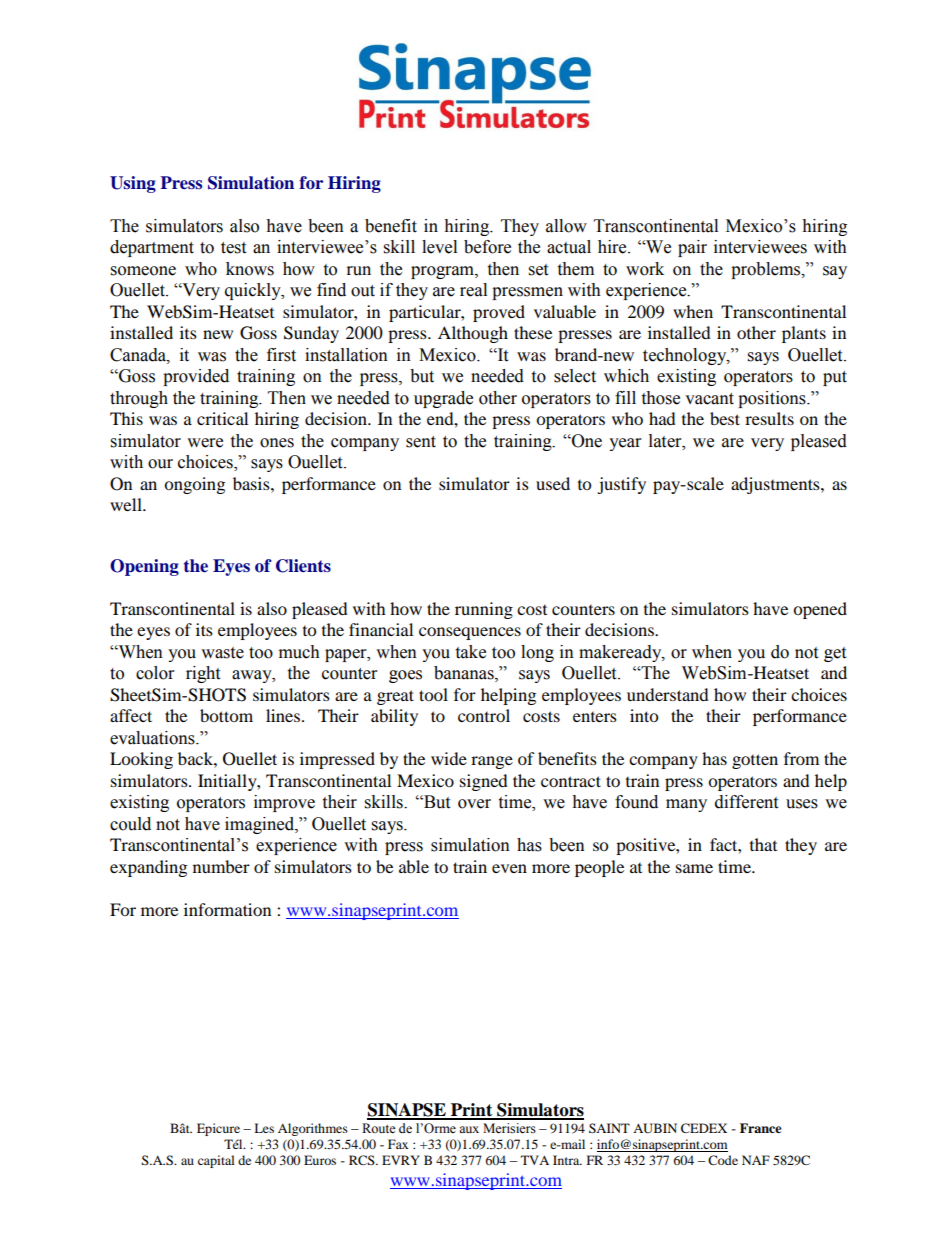 The width and height of the screenshot is (952, 1233). I want to click on aux, so click(469, 1129).
